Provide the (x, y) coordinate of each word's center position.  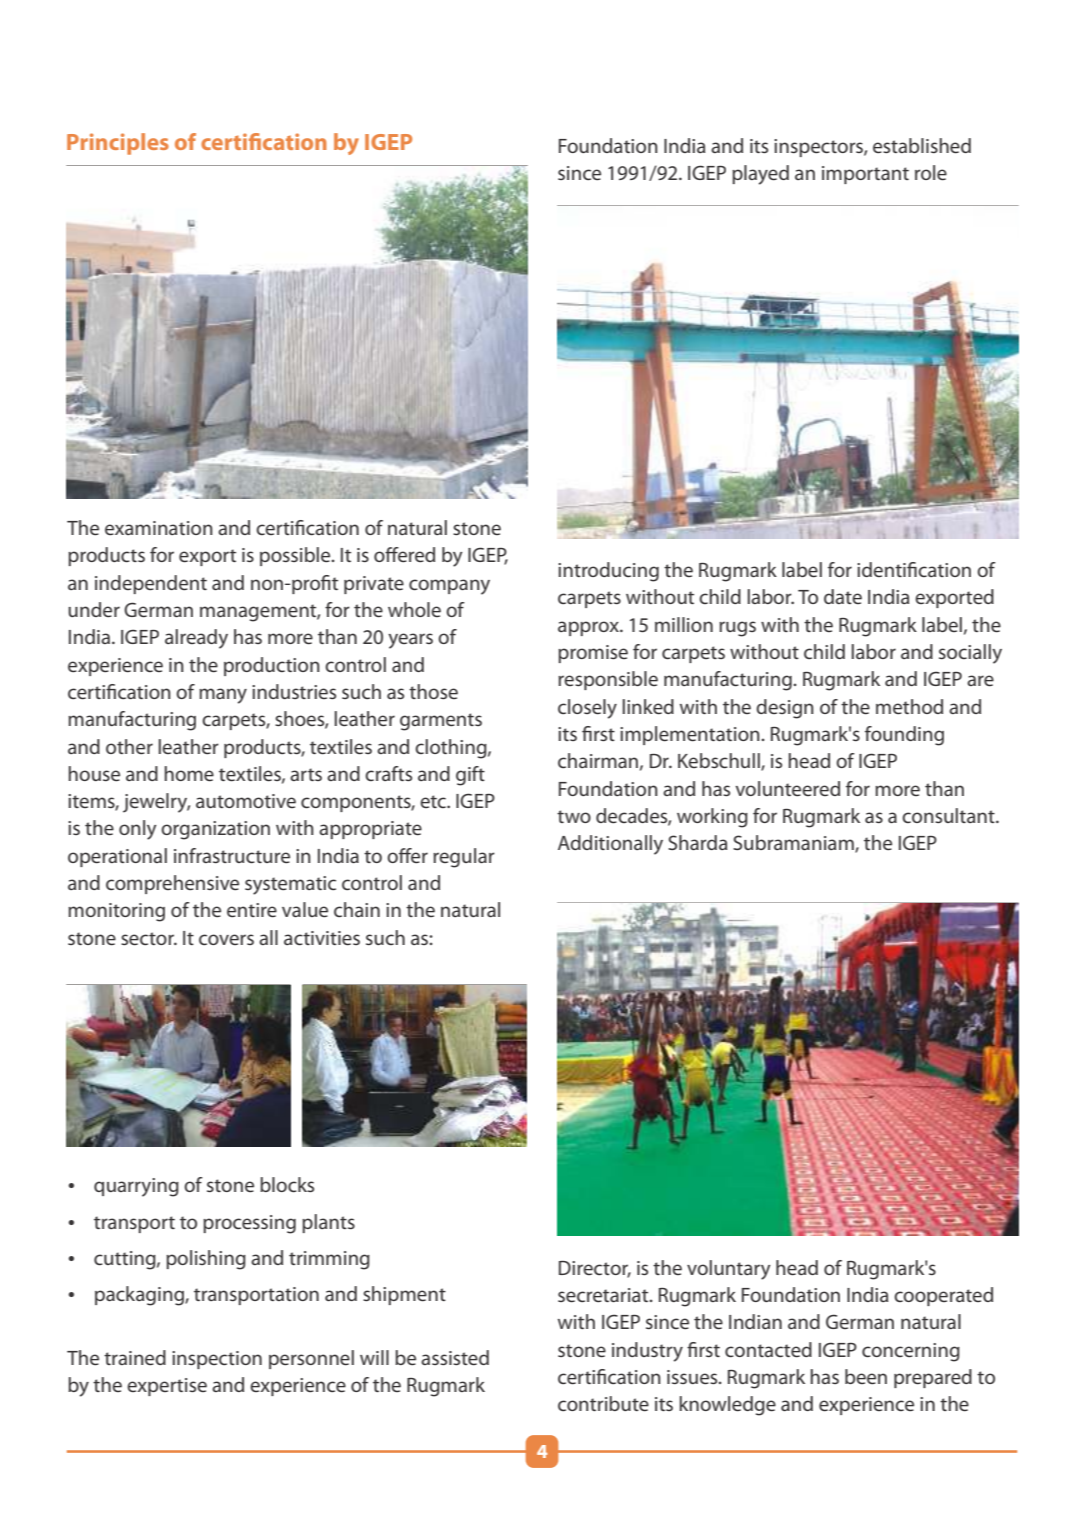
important (865, 175)
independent (151, 584)
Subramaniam (794, 844)
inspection (217, 1360)
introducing (608, 572)
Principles (118, 144)
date (843, 596)
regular (464, 858)
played (760, 175)
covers (226, 939)
